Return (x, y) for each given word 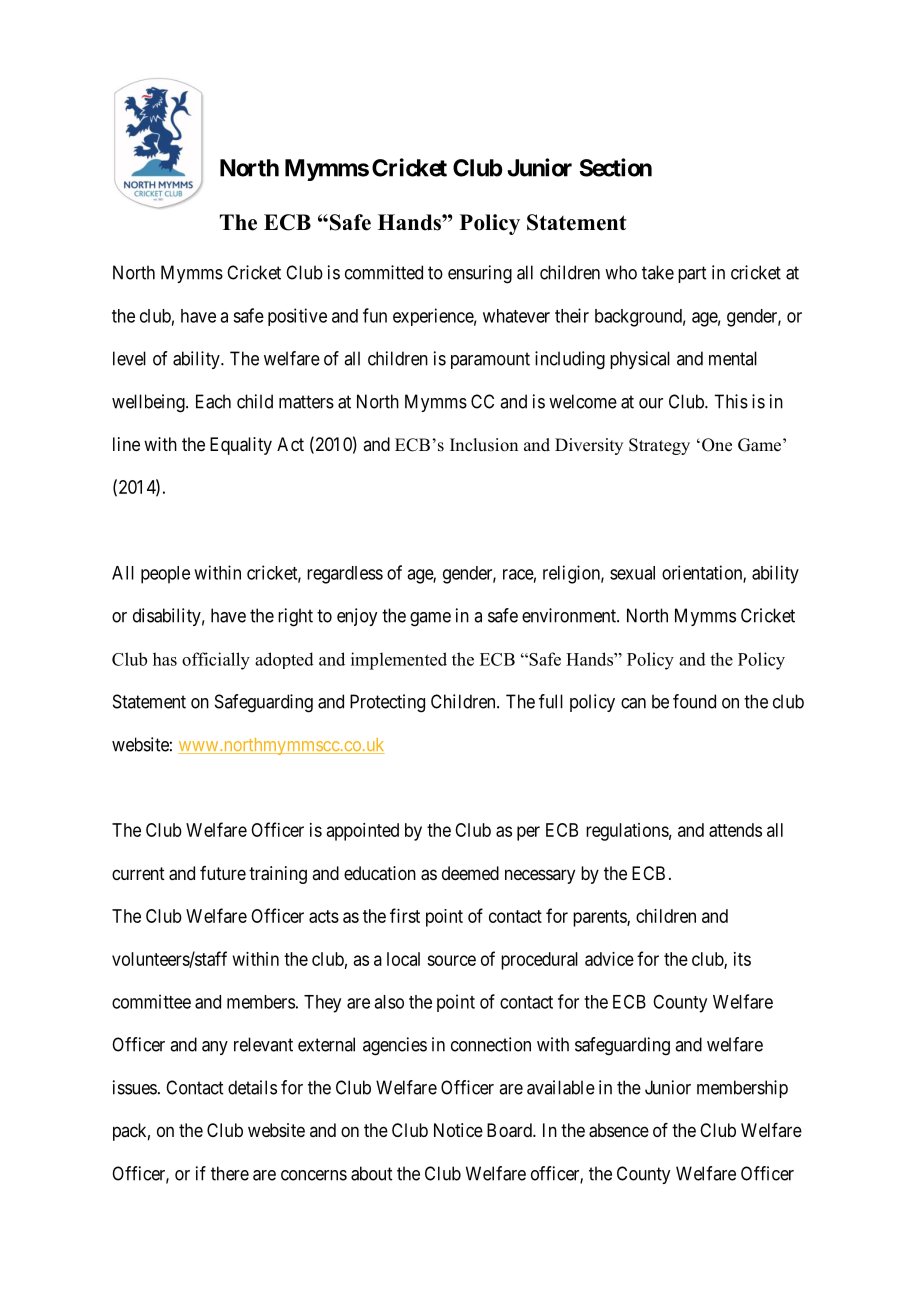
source (451, 960)
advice (609, 959)
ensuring (480, 274)
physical (640, 360)
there (230, 1173)
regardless (345, 575)
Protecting (387, 703)
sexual (632, 573)
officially (216, 661)
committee (151, 1001)
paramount (490, 360)
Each (213, 401)
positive (297, 317)
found (694, 701)
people (165, 575)
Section (616, 167)
